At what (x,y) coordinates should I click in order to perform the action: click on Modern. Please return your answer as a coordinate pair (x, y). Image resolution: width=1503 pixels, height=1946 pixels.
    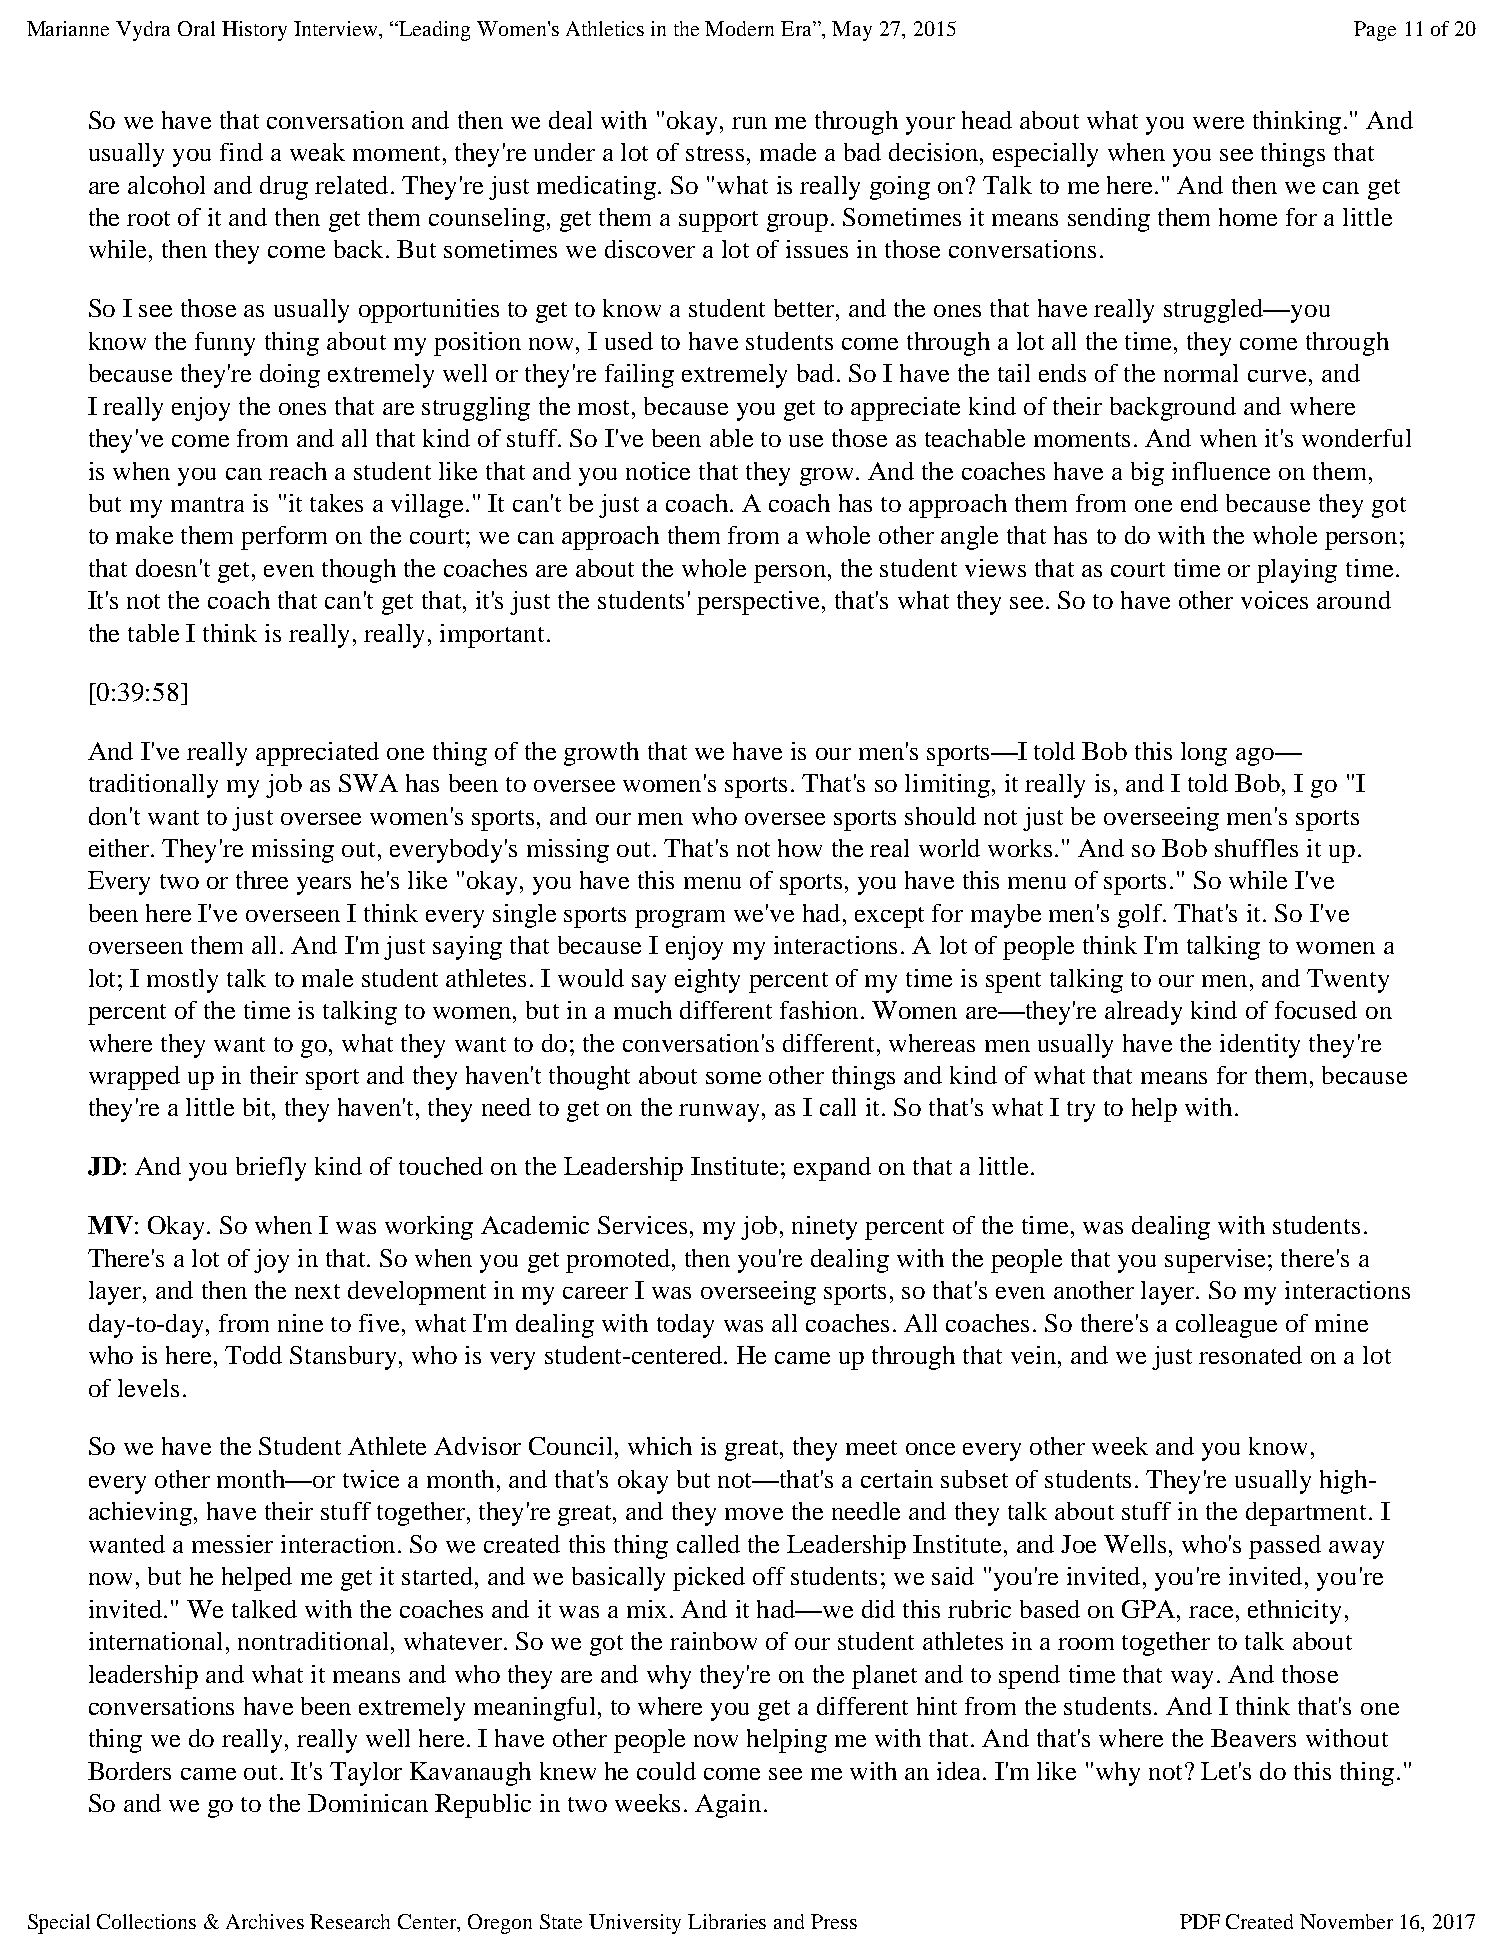
    Looking at the image, I should click on (739, 28).
